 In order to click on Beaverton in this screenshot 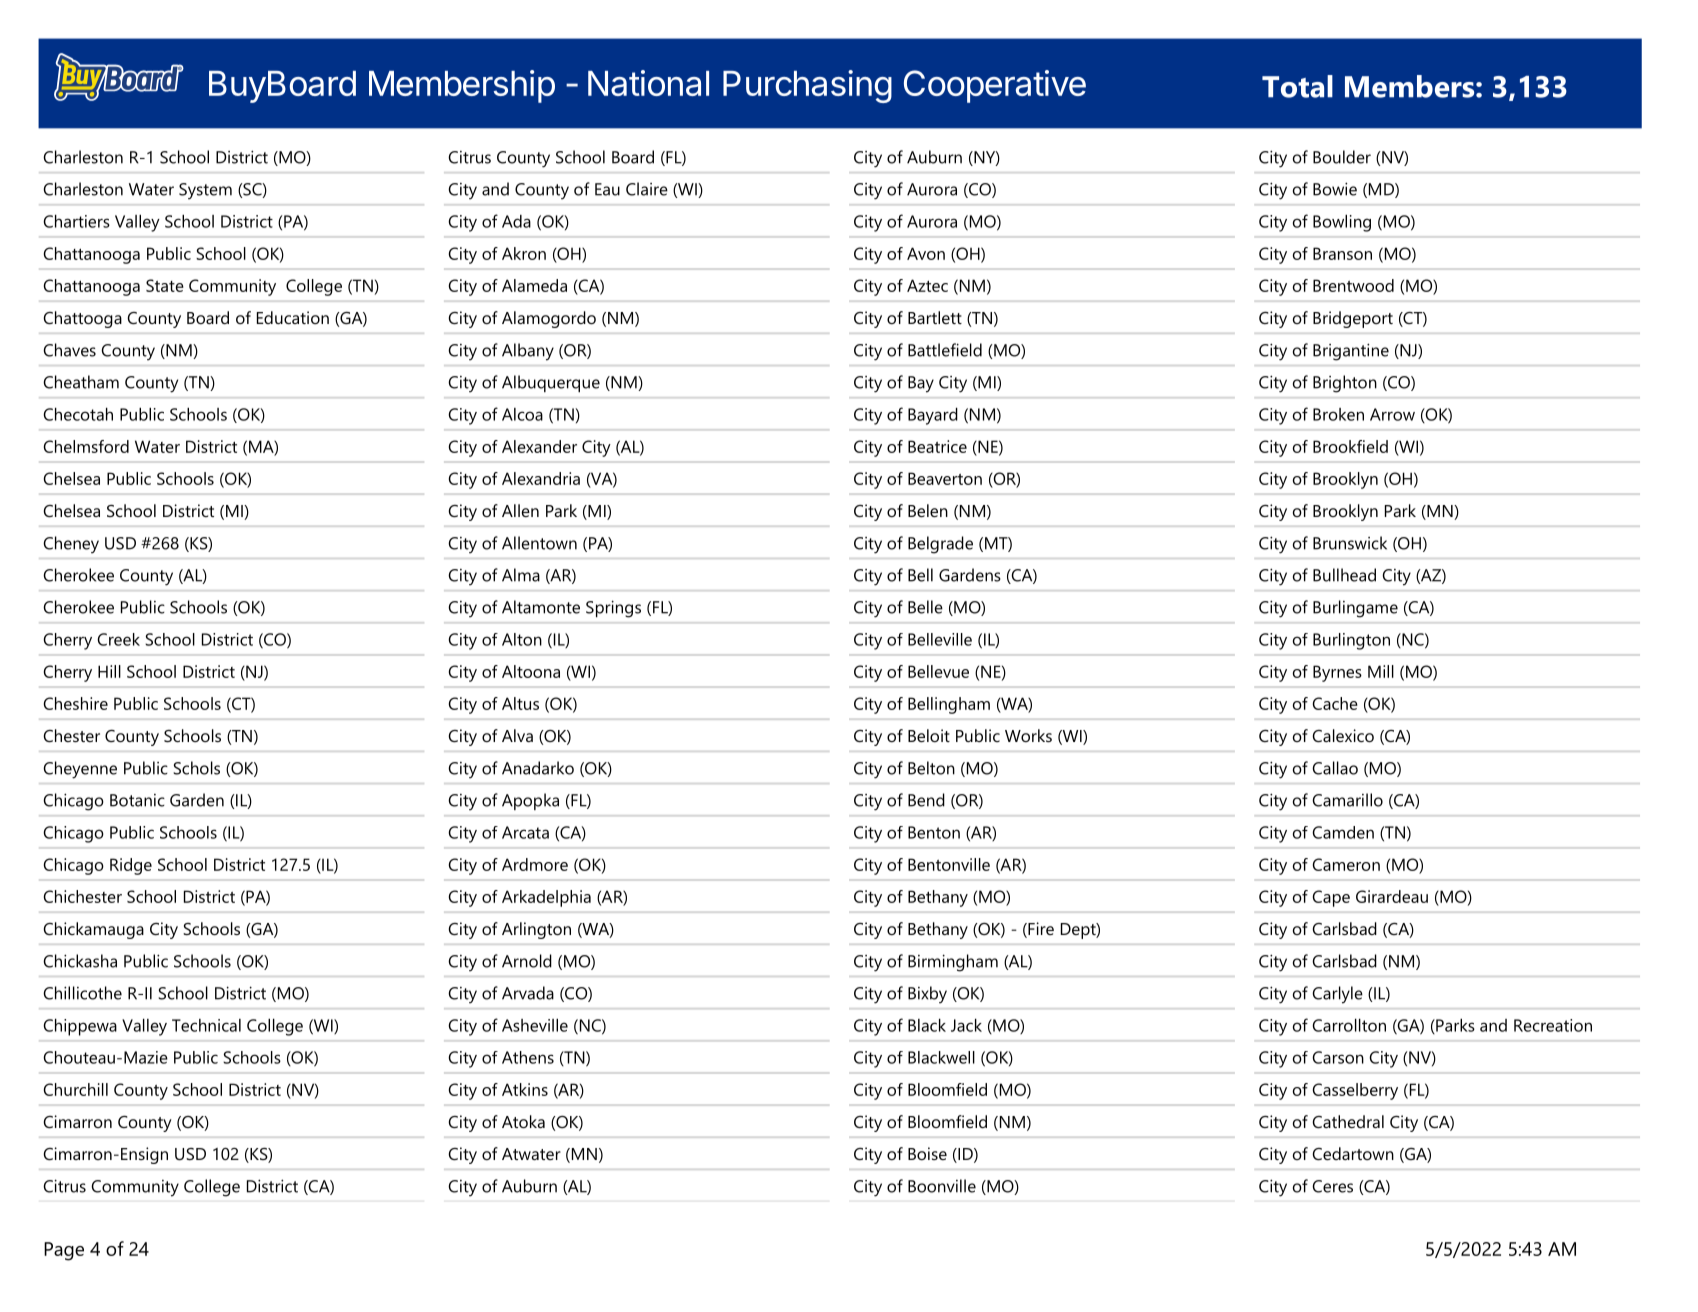, I will do `click(945, 478)`.
